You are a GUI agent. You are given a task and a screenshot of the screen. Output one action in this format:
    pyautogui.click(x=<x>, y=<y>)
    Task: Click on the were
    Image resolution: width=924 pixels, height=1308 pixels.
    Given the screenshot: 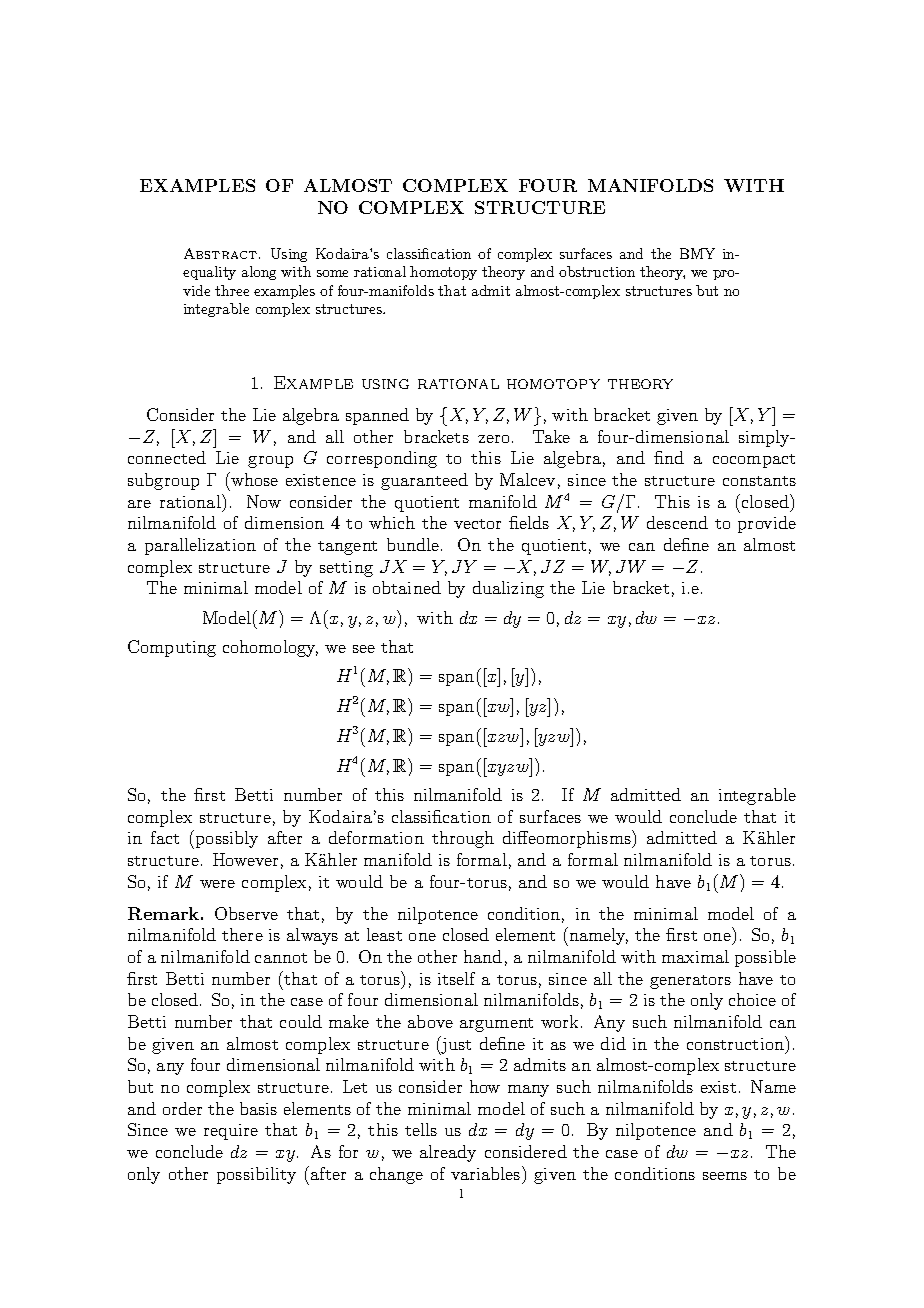 What is the action you would take?
    pyautogui.click(x=217, y=884)
